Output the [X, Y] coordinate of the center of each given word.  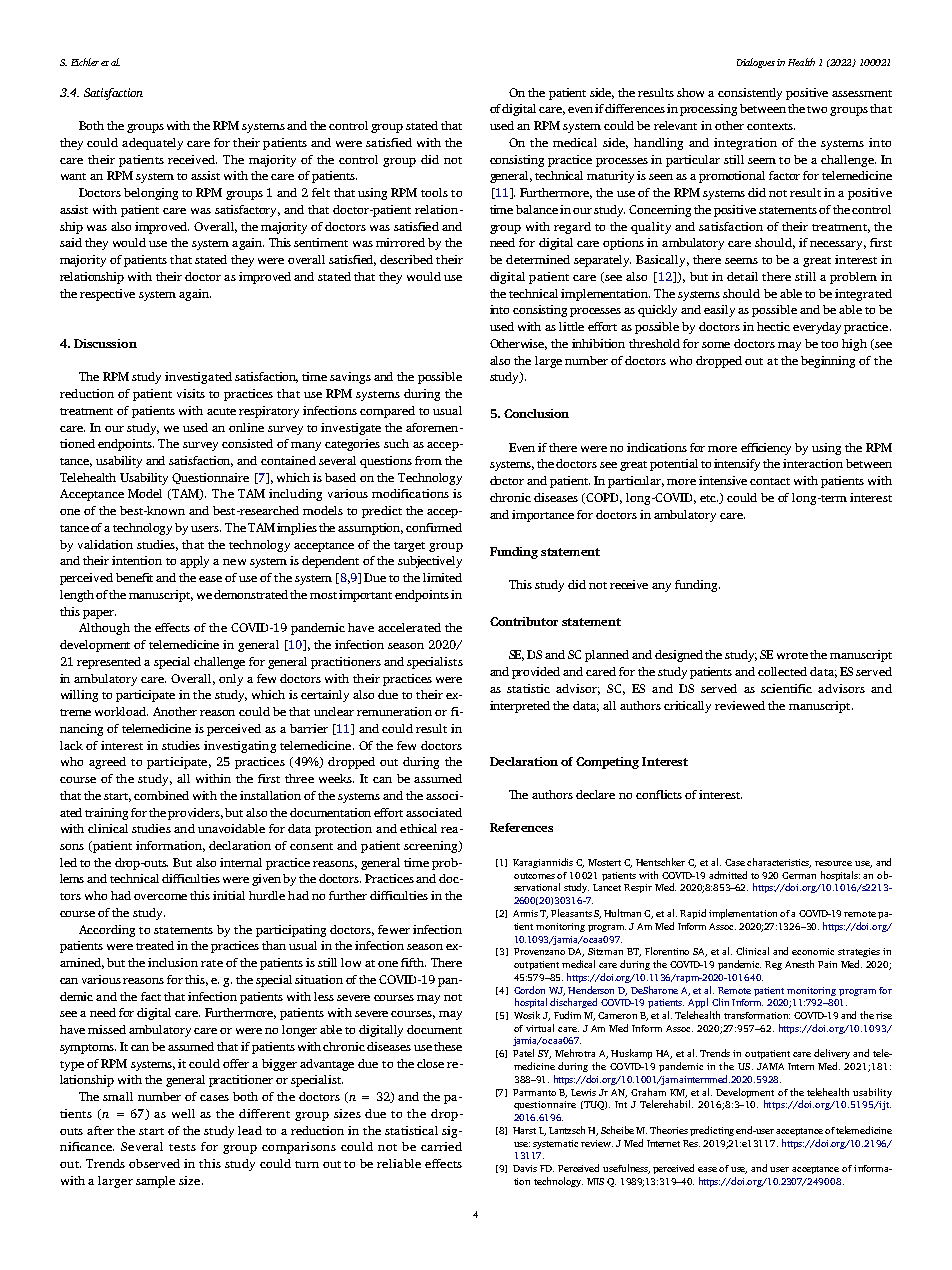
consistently [750, 94]
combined [161, 795]
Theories [669, 1130]
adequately [152, 144]
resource [833, 863]
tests [182, 1147]
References [521, 827]
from [428, 460]
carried [441, 1146]
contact [770, 481]
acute [221, 411]
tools [434, 192]
